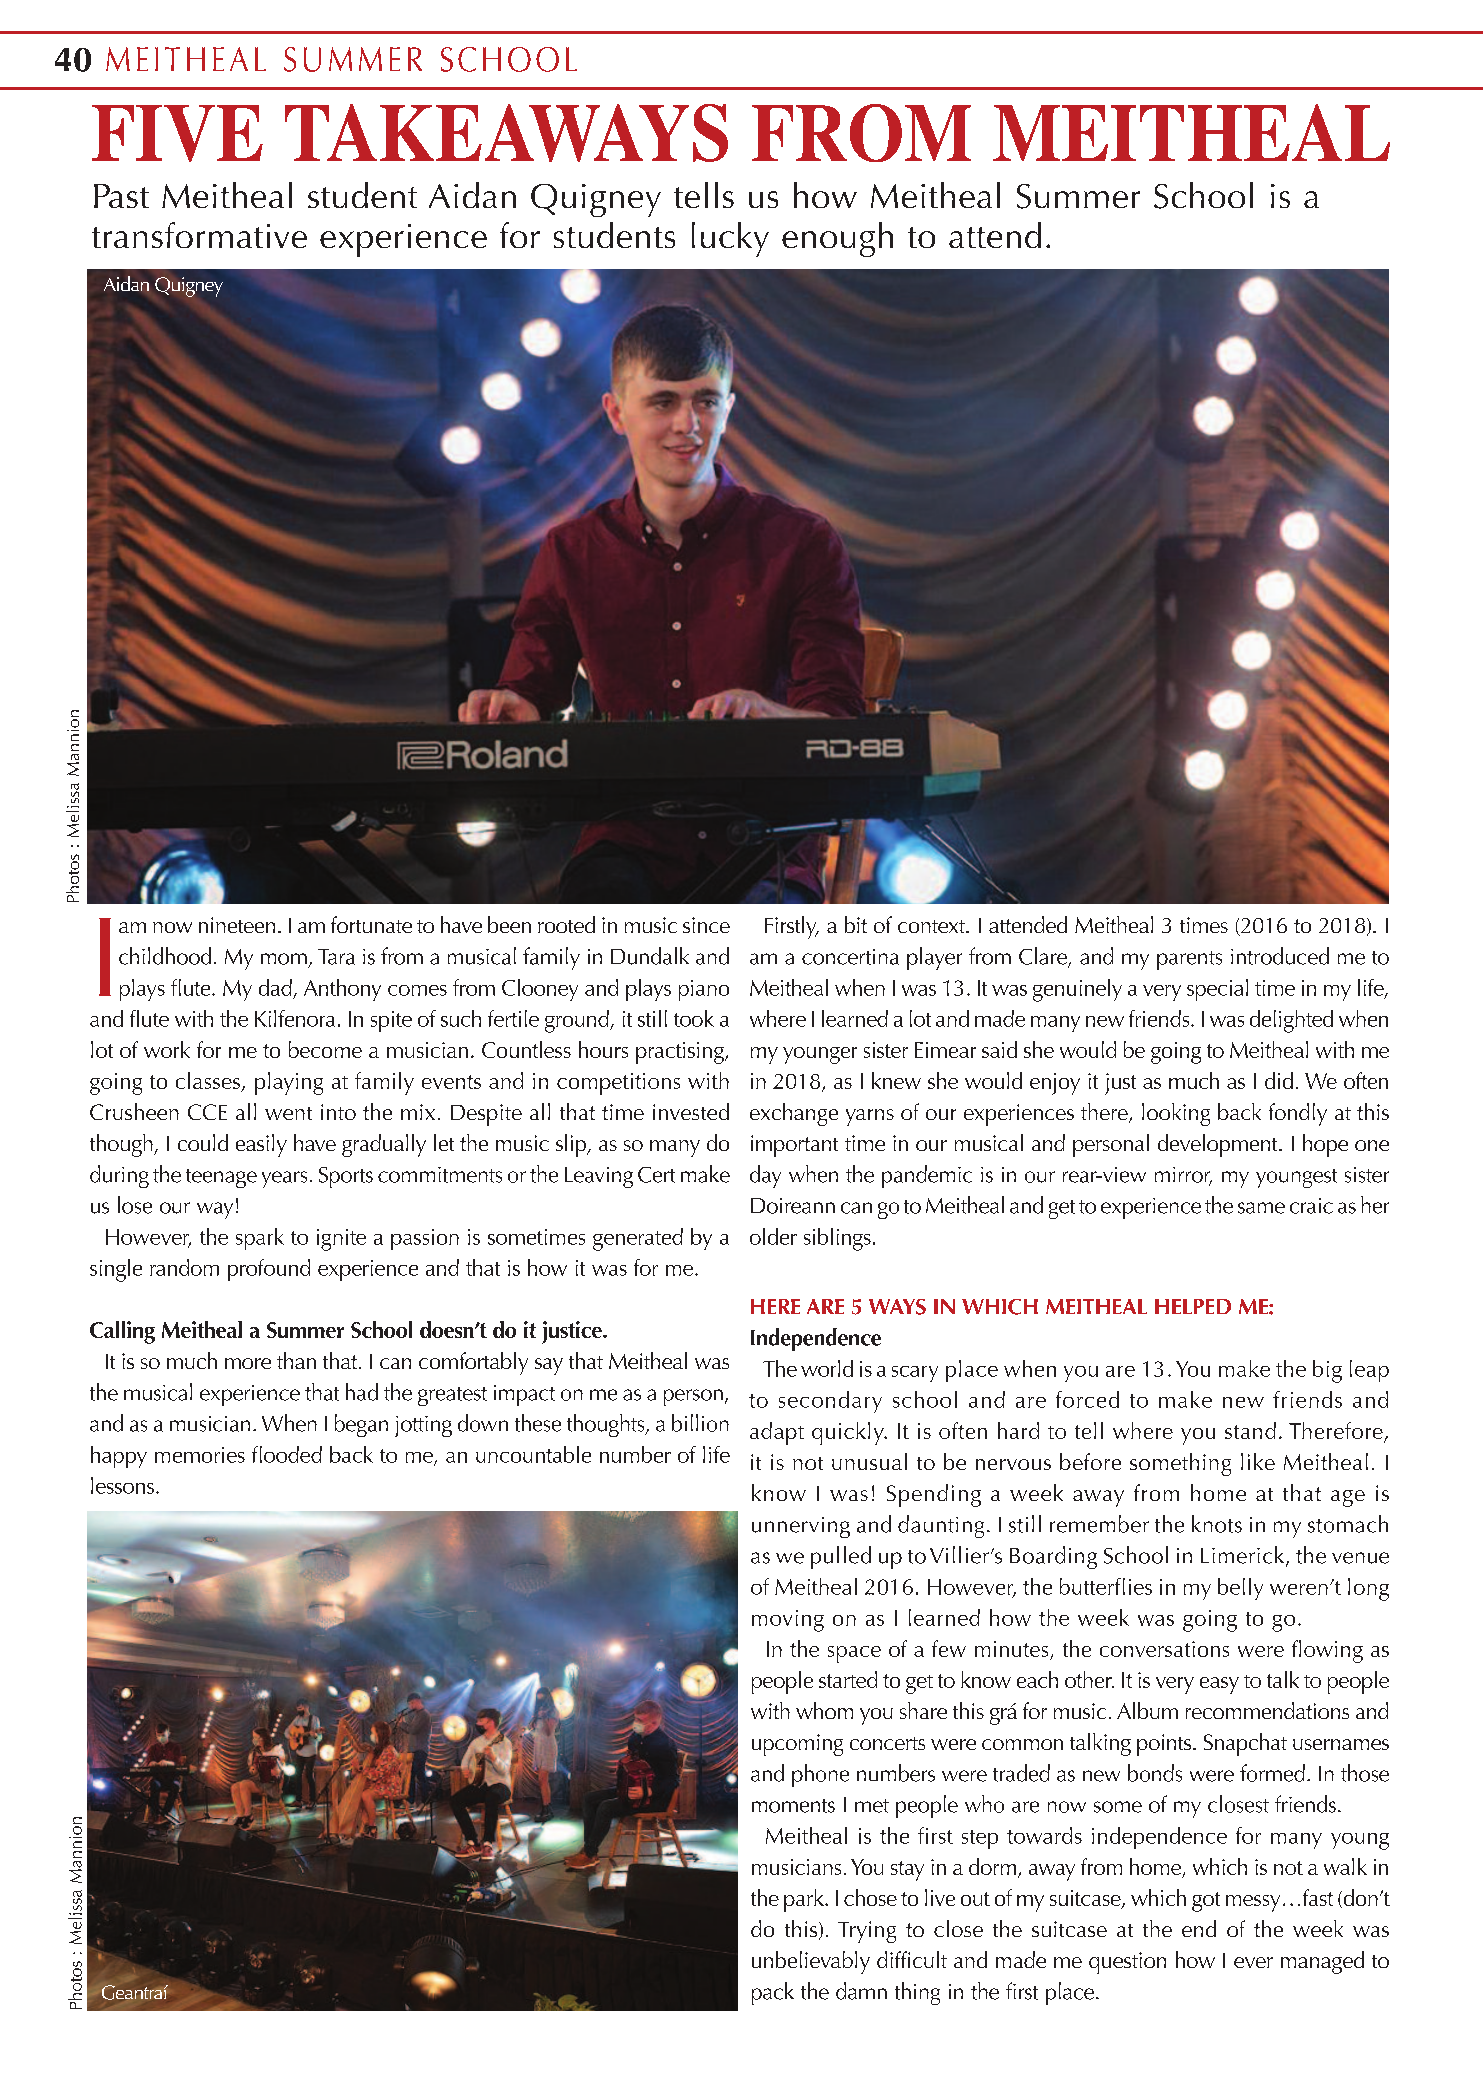 This image has width=1483, height=2097. What do you see at coordinates (730, 239) in the image?
I see `lucky` at bounding box center [730, 239].
